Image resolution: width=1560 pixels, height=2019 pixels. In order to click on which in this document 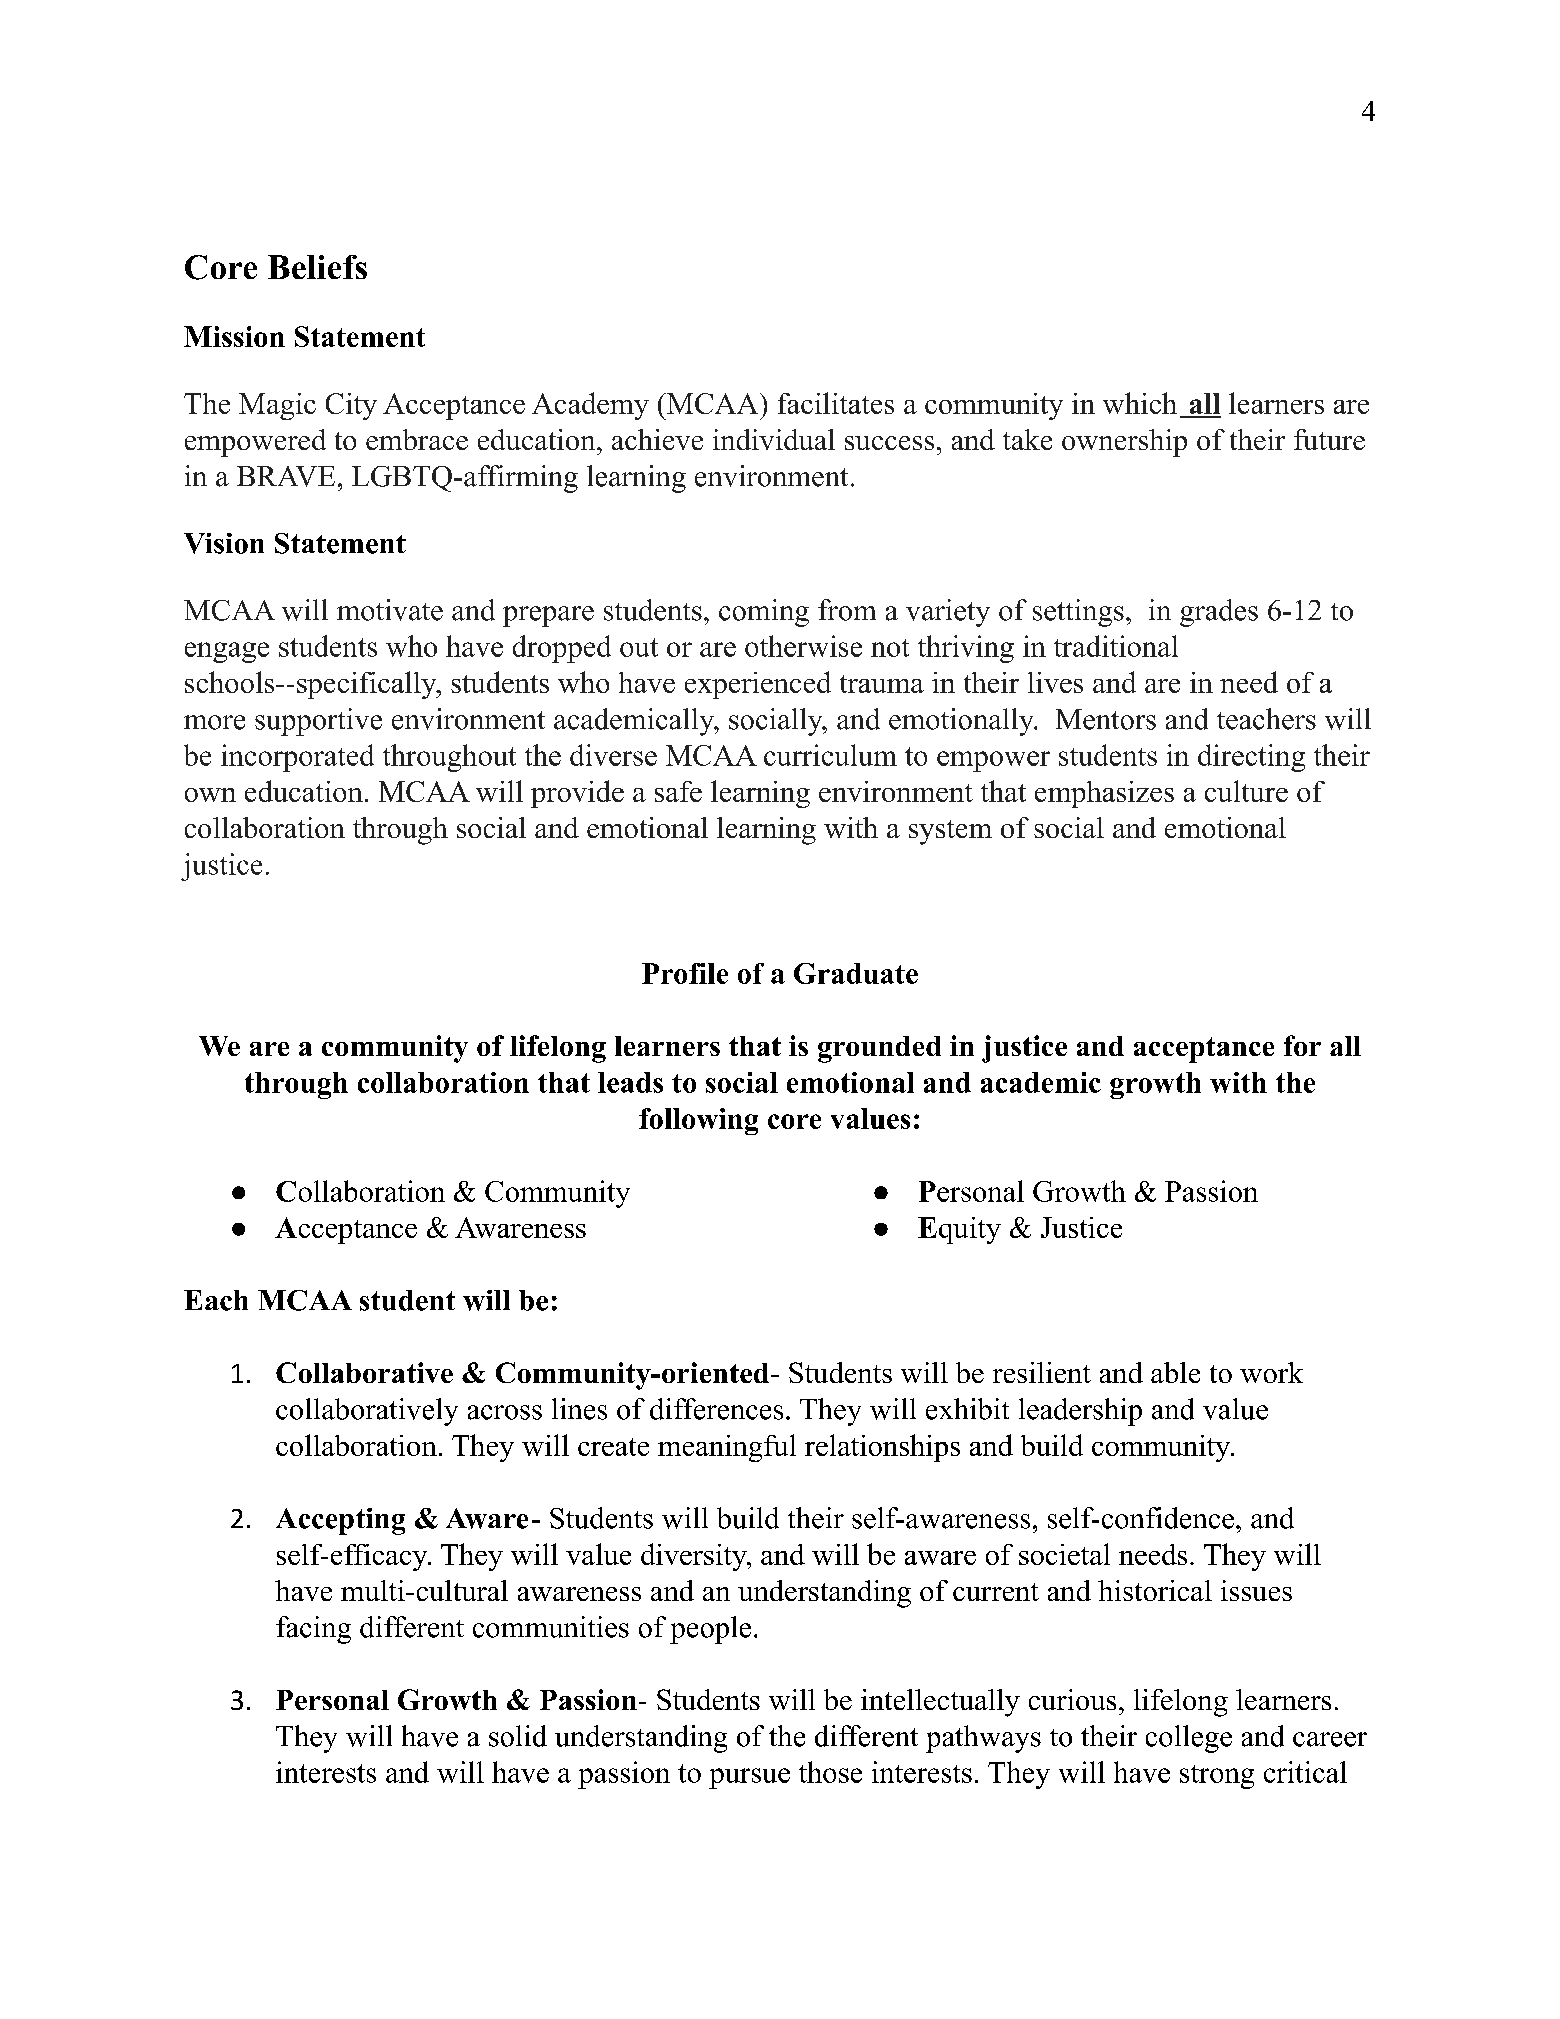, I will do `click(1140, 403)`.
